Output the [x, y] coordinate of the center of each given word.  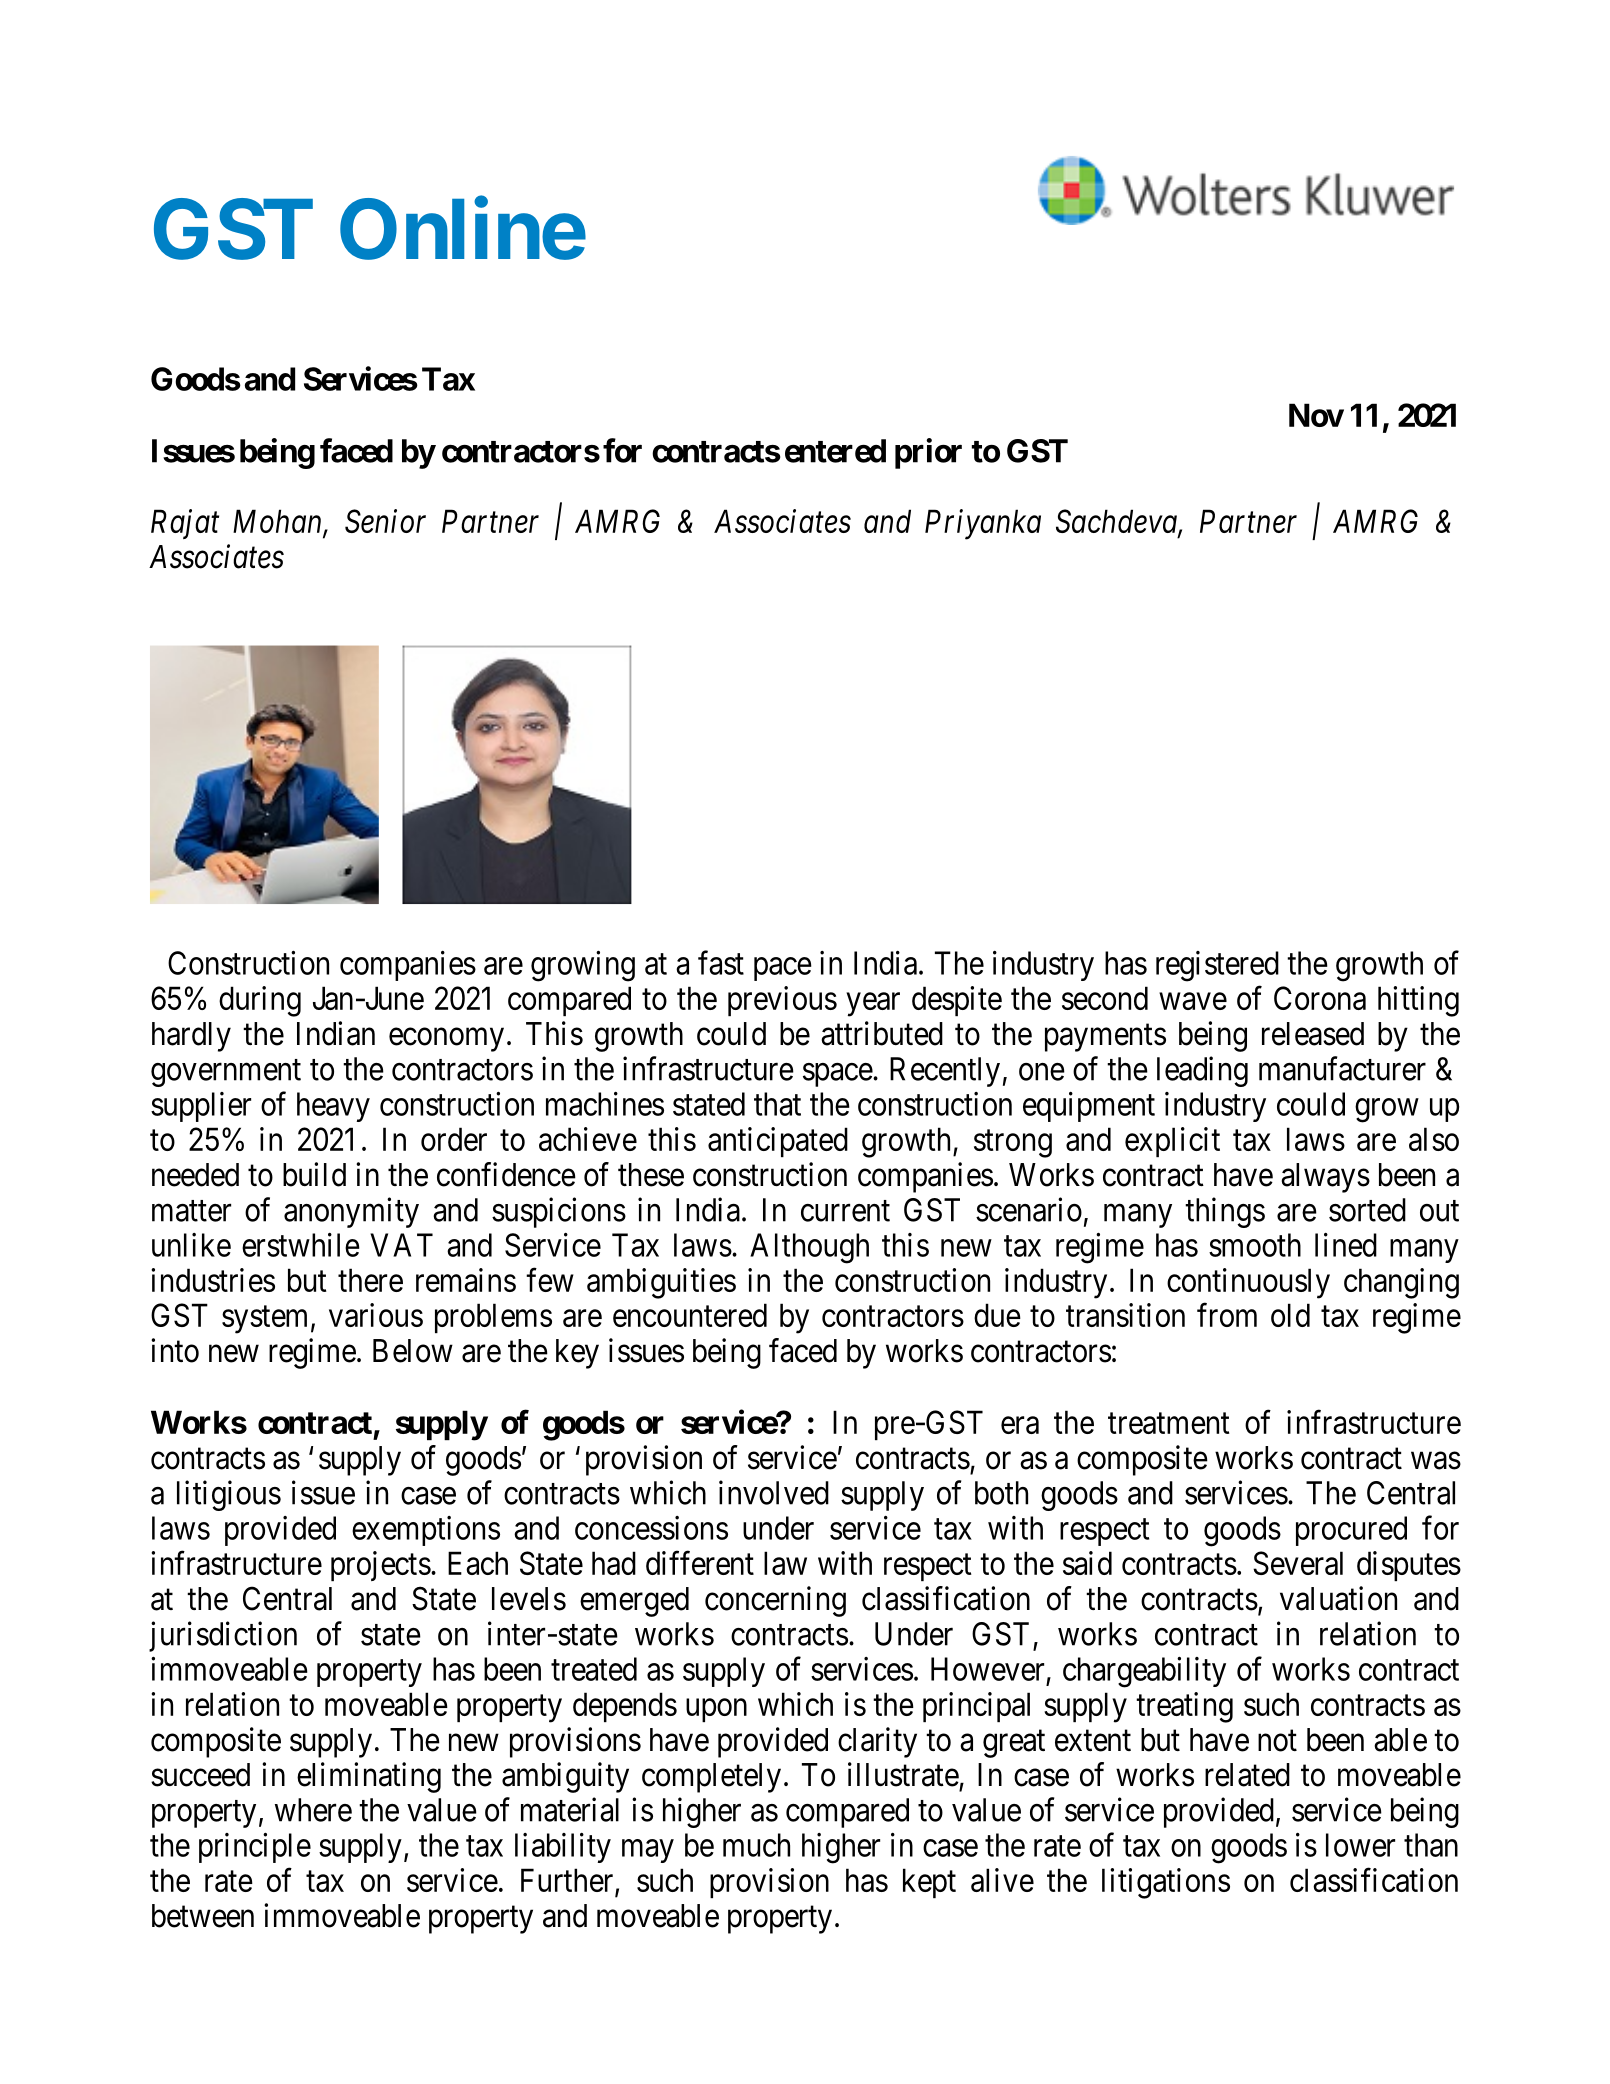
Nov [1316, 415]
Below [413, 1351]
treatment [1169, 1423]
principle [255, 1848]
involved [774, 1492]
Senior [385, 521]
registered [1217, 966]
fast [721, 963]
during [260, 1001]
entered [835, 451]
